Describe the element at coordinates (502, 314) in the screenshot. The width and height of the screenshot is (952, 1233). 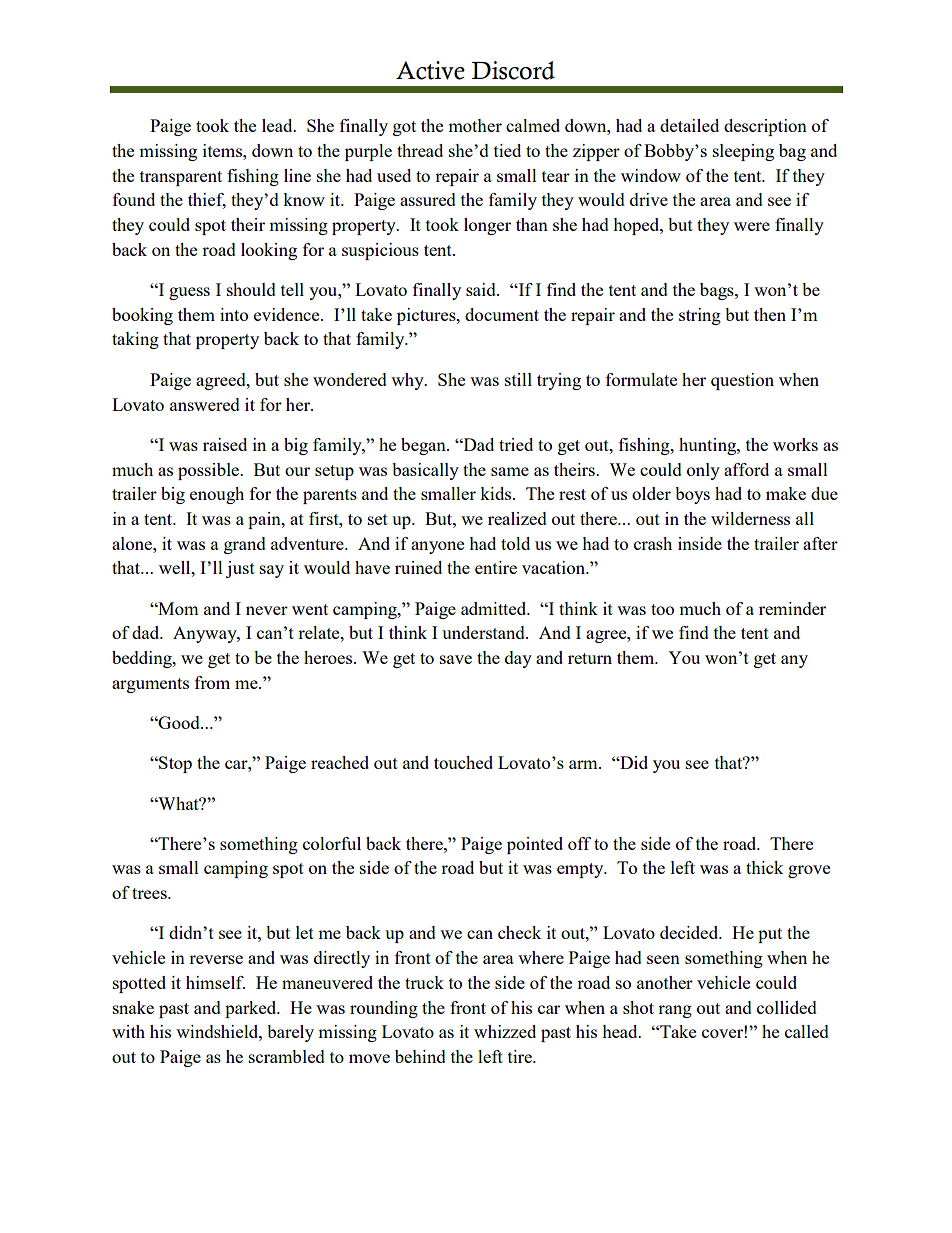
I see `document` at that location.
